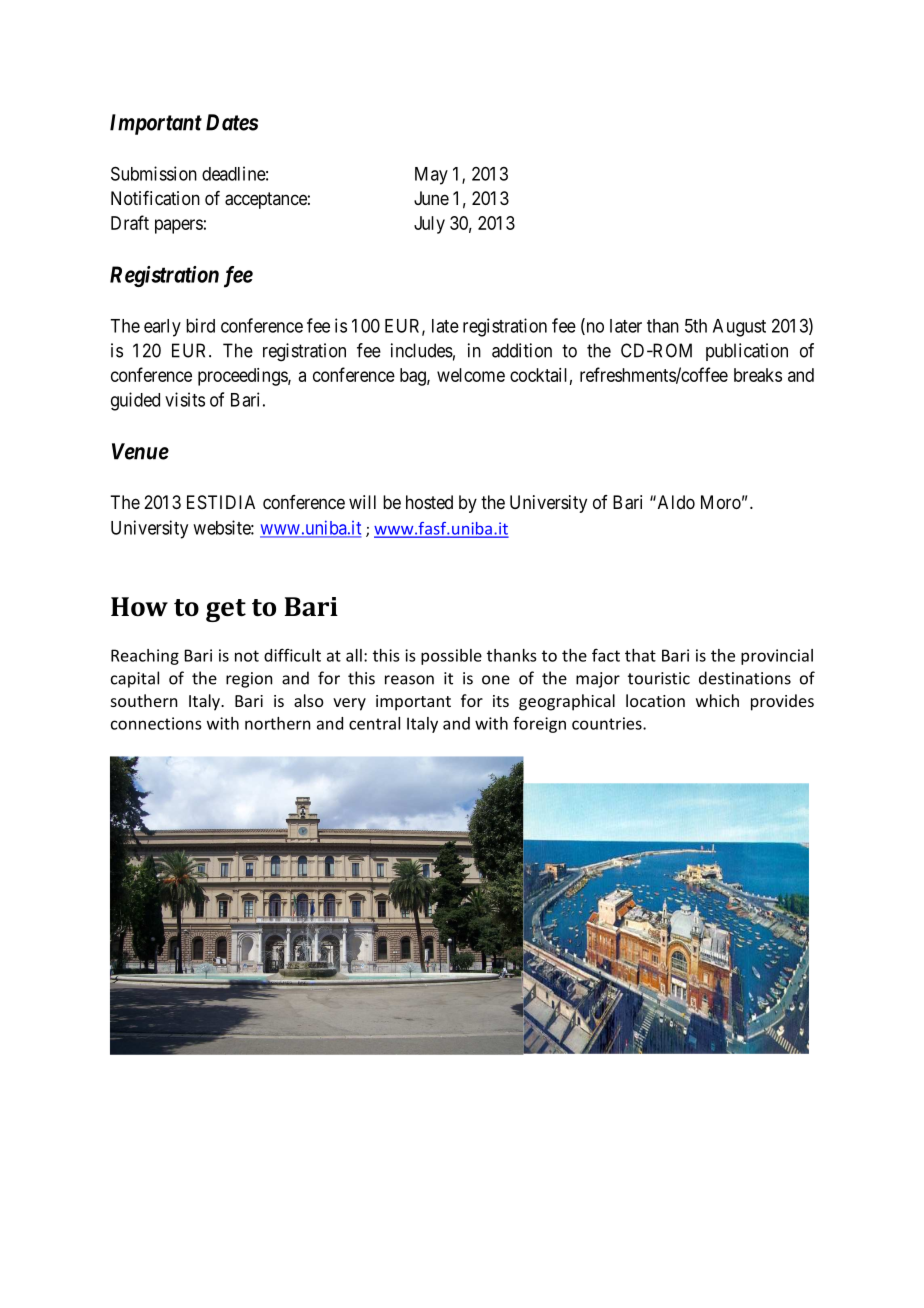  What do you see at coordinates (747, 352) in the screenshot?
I see `publication` at bounding box center [747, 352].
